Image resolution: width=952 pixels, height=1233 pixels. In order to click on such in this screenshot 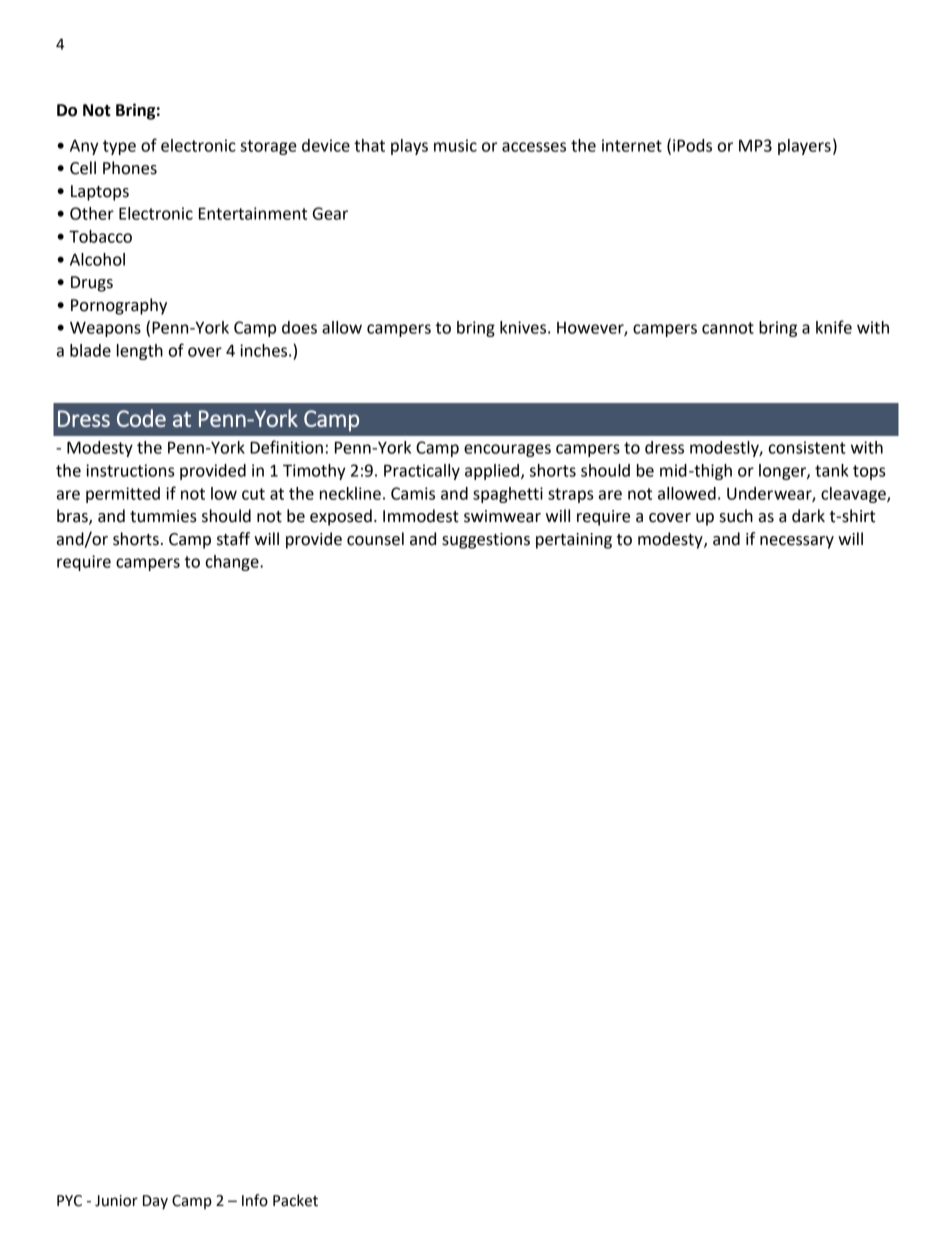, I will do `click(736, 516)`.
